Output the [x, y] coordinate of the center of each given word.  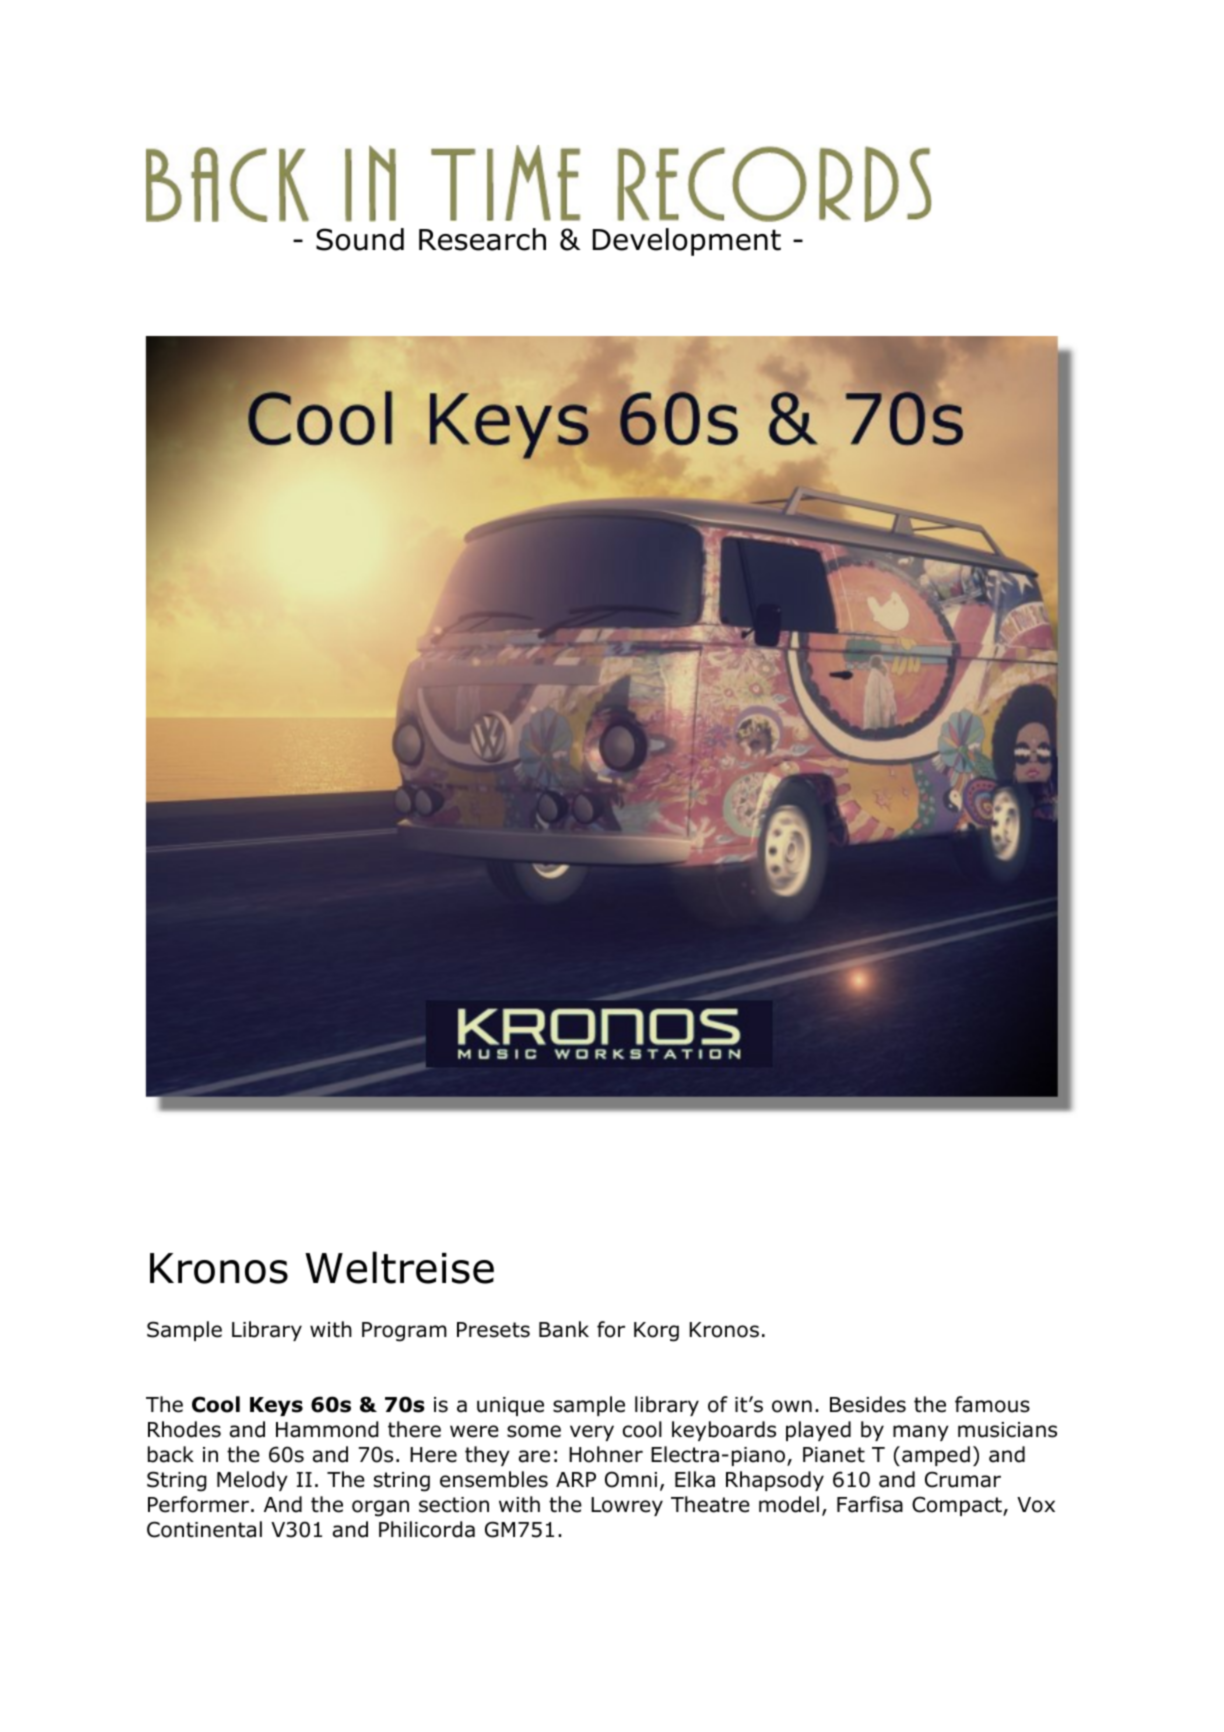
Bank [564, 1329]
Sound [360, 239]
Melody [252, 1481]
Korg [656, 1332]
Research [482, 239]
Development [687, 242]
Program [404, 1332]
